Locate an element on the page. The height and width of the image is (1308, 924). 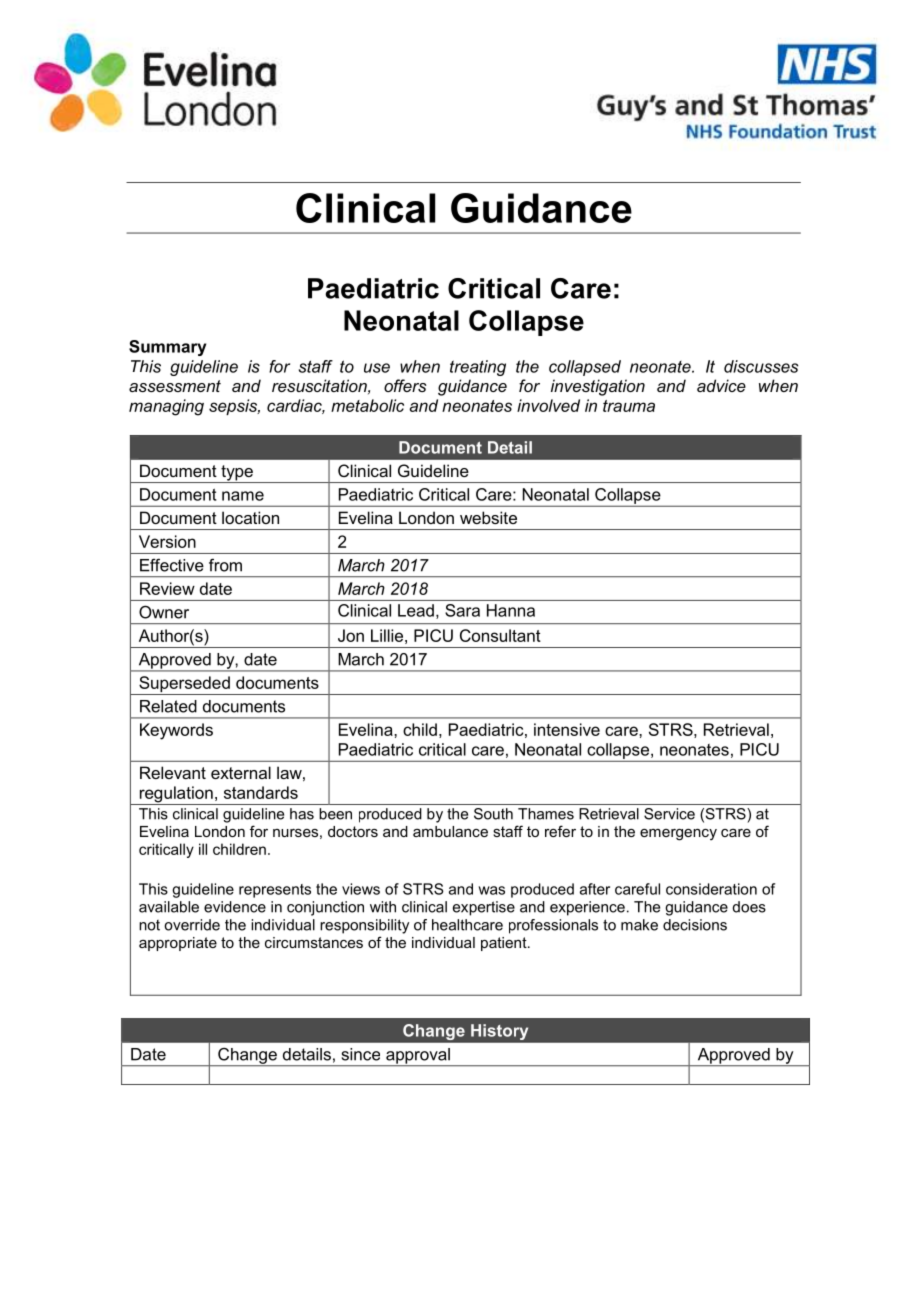
intensive is located at coordinates (567, 729).
